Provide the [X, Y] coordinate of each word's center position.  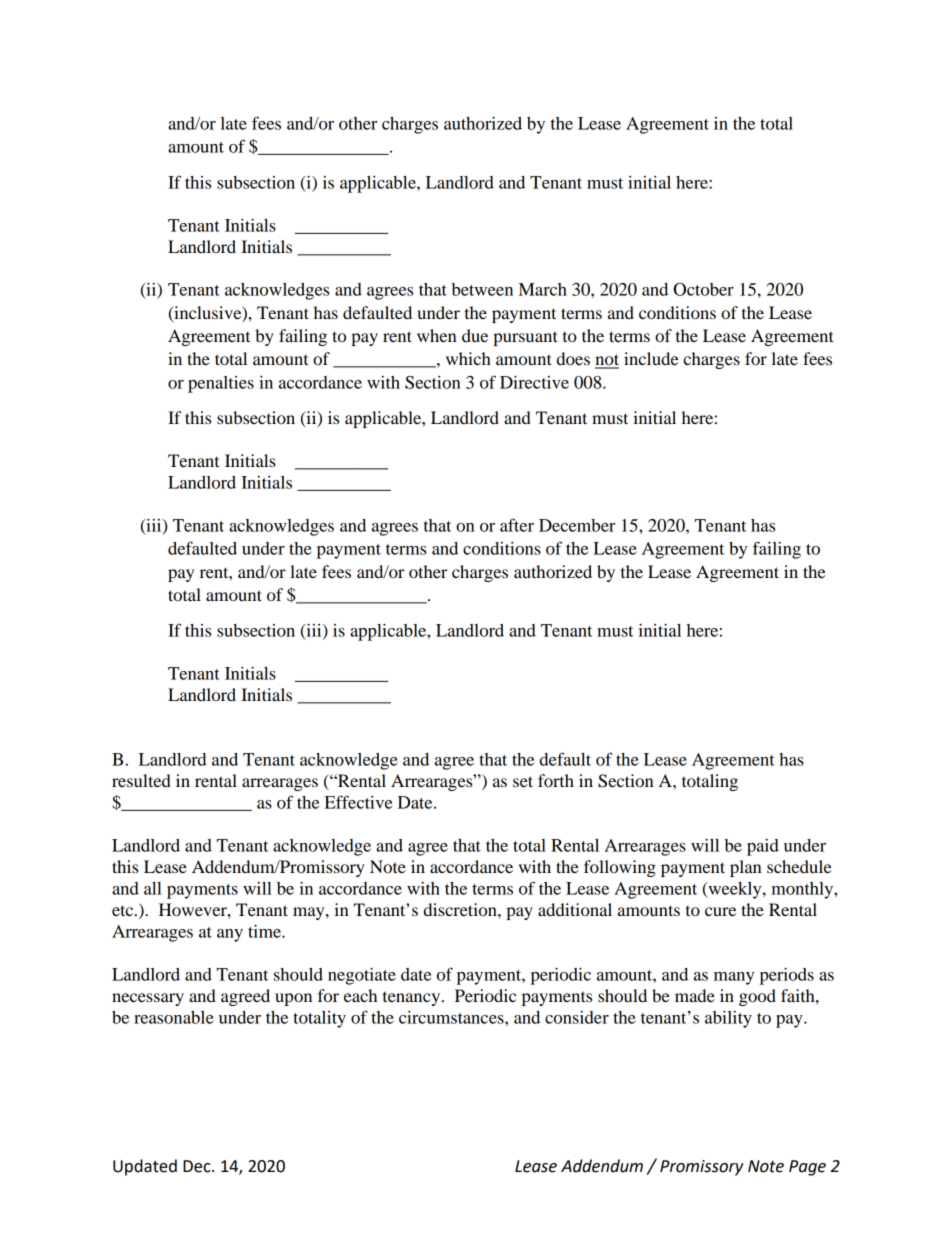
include [651, 358]
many [734, 978]
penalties [221, 384]
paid [763, 847]
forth [556, 780]
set [523, 781]
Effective [358, 802]
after [517, 525]
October [703, 289]
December [577, 525]
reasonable [174, 1017]
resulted [141, 780]
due [475, 335]
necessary [148, 999]
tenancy [413, 999]
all [153, 888]
